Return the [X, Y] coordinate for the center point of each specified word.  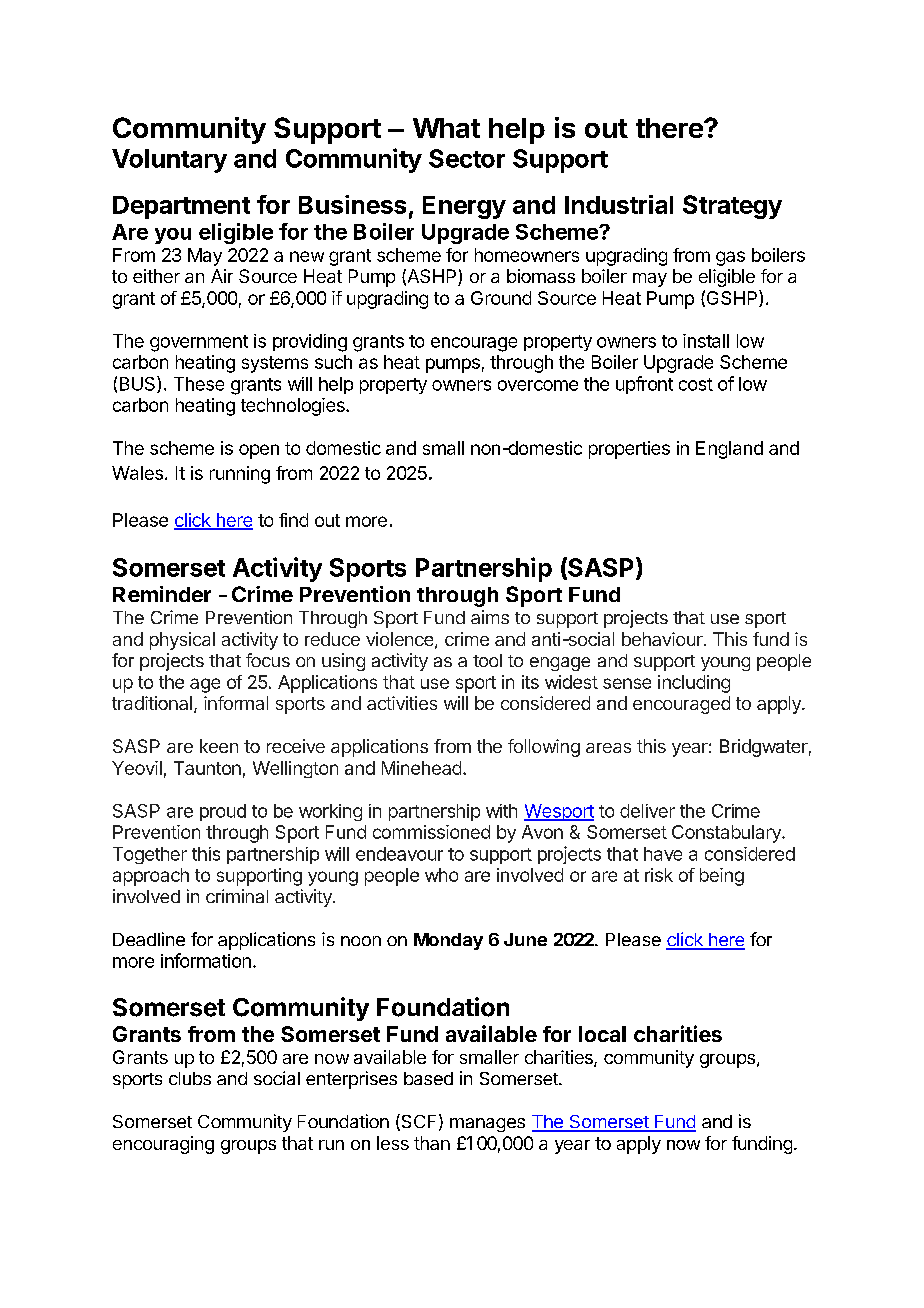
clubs [190, 1078]
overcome [538, 385]
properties [629, 450]
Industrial [619, 204]
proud [223, 812]
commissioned [431, 832]
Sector [467, 158]
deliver [647, 811]
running [240, 475]
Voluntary [169, 161]
